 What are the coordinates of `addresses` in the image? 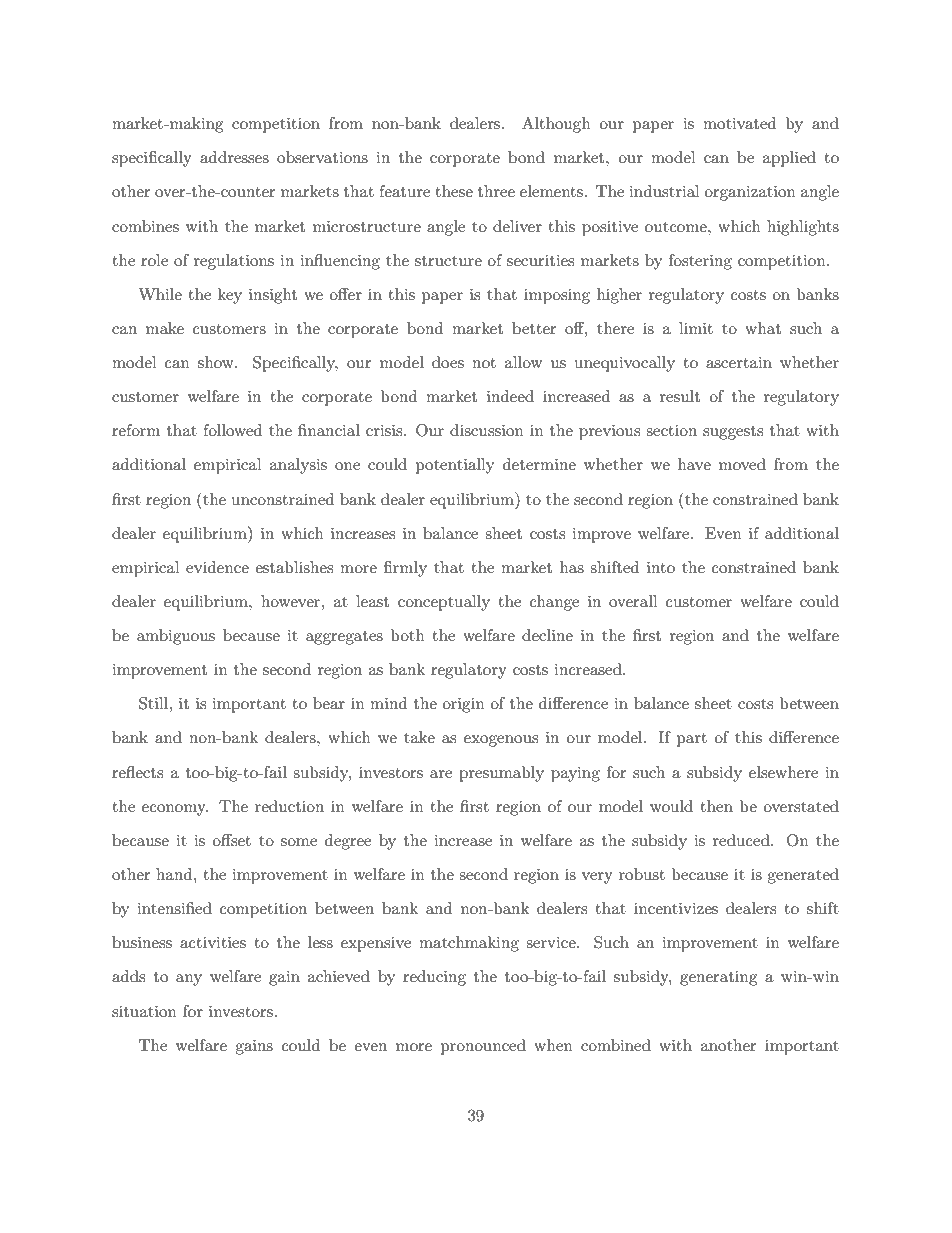 It's located at (234, 157).
